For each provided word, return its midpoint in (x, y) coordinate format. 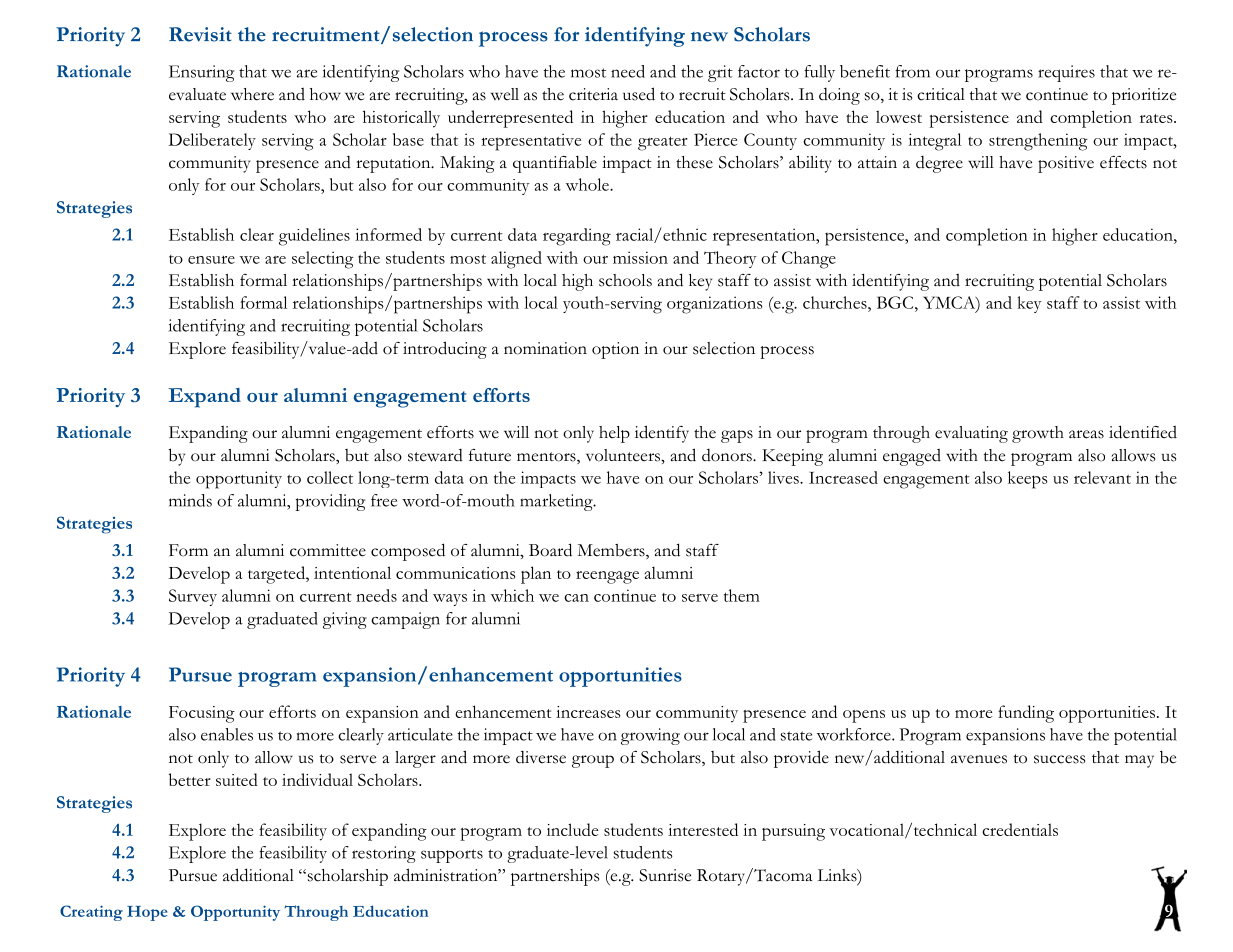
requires (1066, 73)
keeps (1028, 480)
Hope (147, 913)
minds (190, 500)
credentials (1020, 829)
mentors (547, 458)
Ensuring (201, 73)
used (639, 94)
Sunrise (665, 875)
